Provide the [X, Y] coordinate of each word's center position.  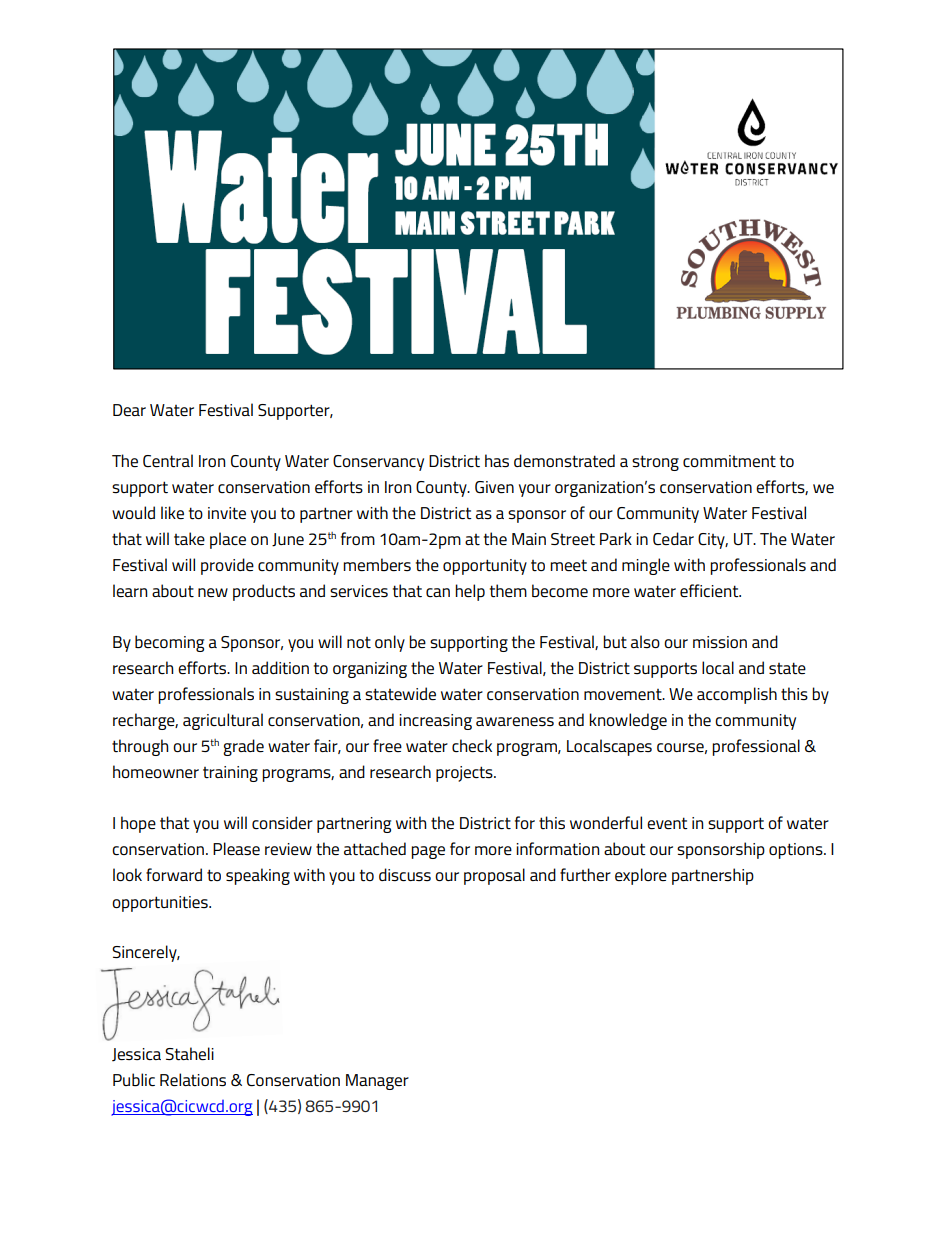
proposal [494, 876]
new [213, 592]
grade [243, 747]
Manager [377, 1082]
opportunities [161, 904]
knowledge [628, 721]
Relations [193, 1079]
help [470, 592]
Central [168, 461]
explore [641, 876]
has [497, 460]
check [472, 745]
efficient [710, 591]
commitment [729, 461]
